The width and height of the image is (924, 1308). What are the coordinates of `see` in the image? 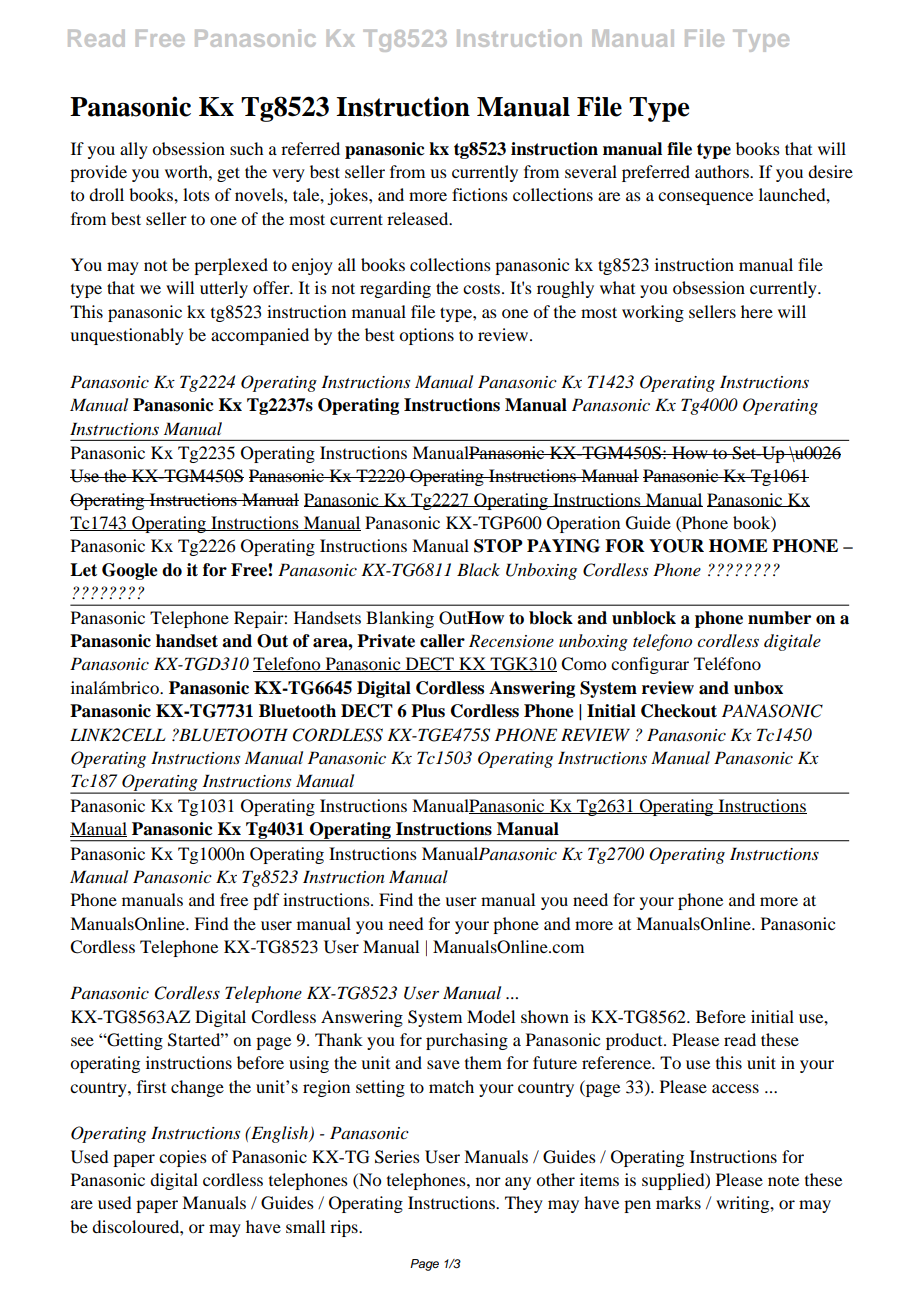 It's located at (82, 1041).
